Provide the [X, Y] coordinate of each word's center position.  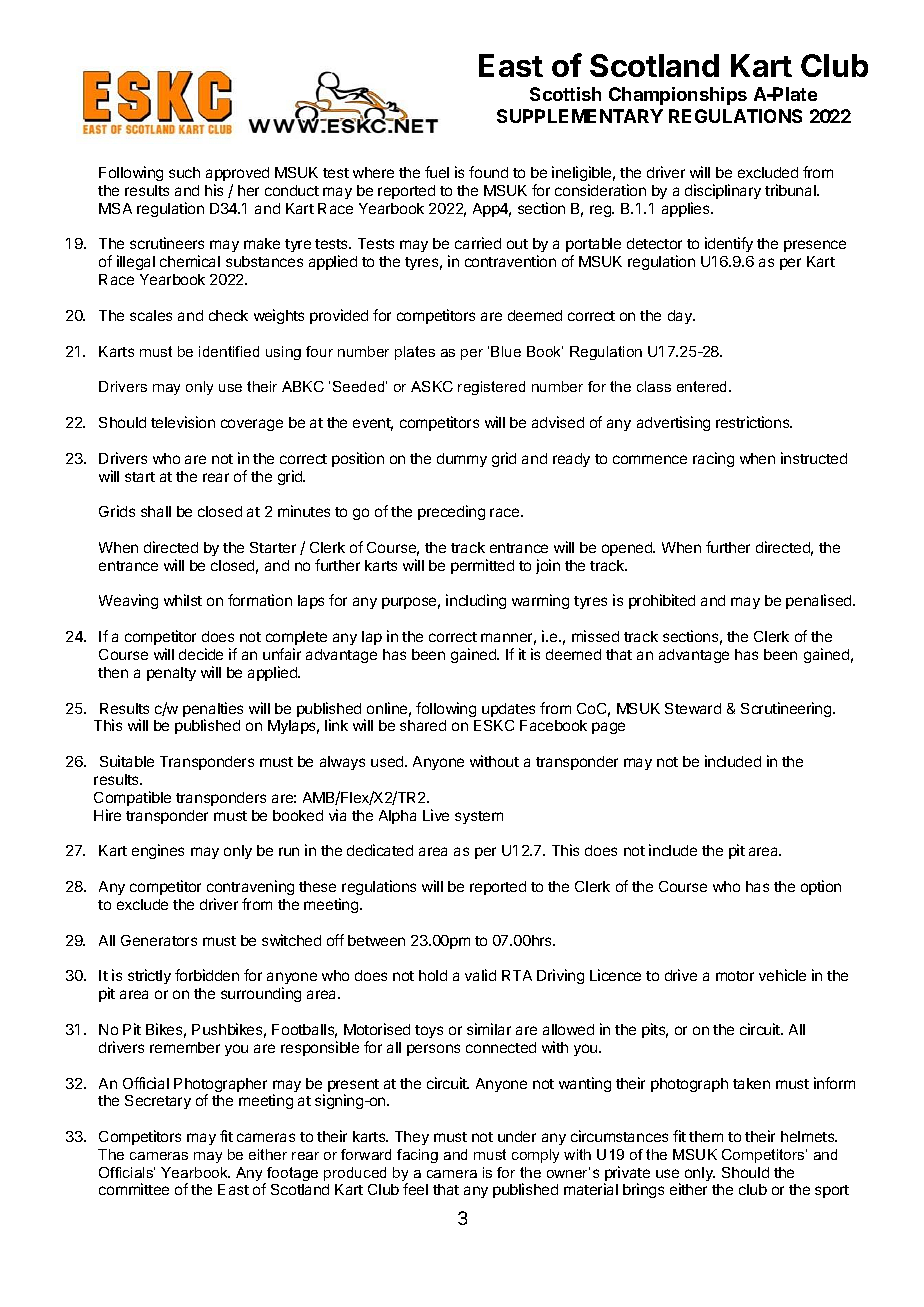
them [706, 1136]
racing [713, 459]
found [488, 172]
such [184, 172]
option [821, 887]
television [183, 422]
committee [134, 1189]
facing [417, 1156]
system [479, 817]
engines [158, 851]
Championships [678, 96]
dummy [462, 460]
